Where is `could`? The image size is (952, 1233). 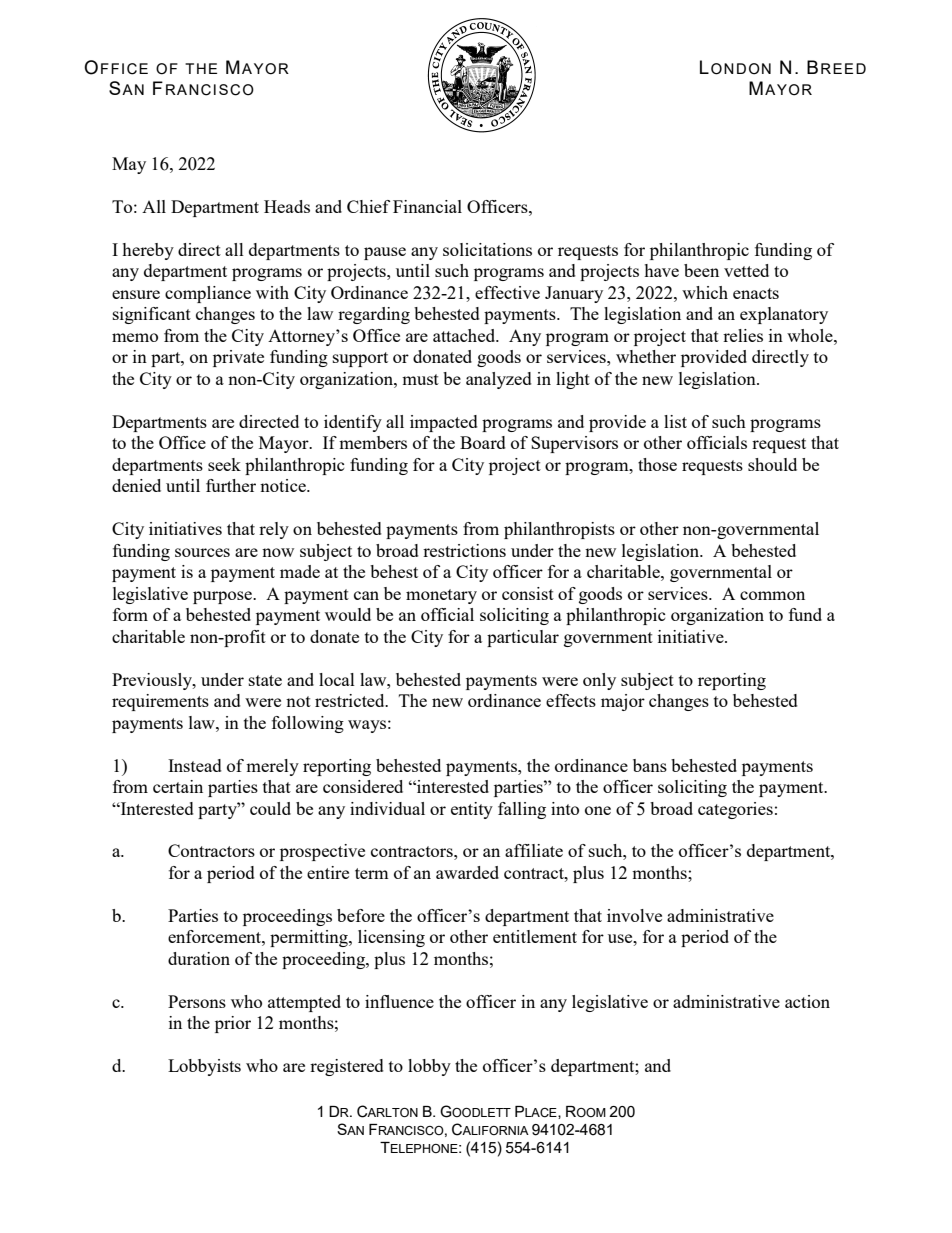
could is located at coordinates (270, 808).
